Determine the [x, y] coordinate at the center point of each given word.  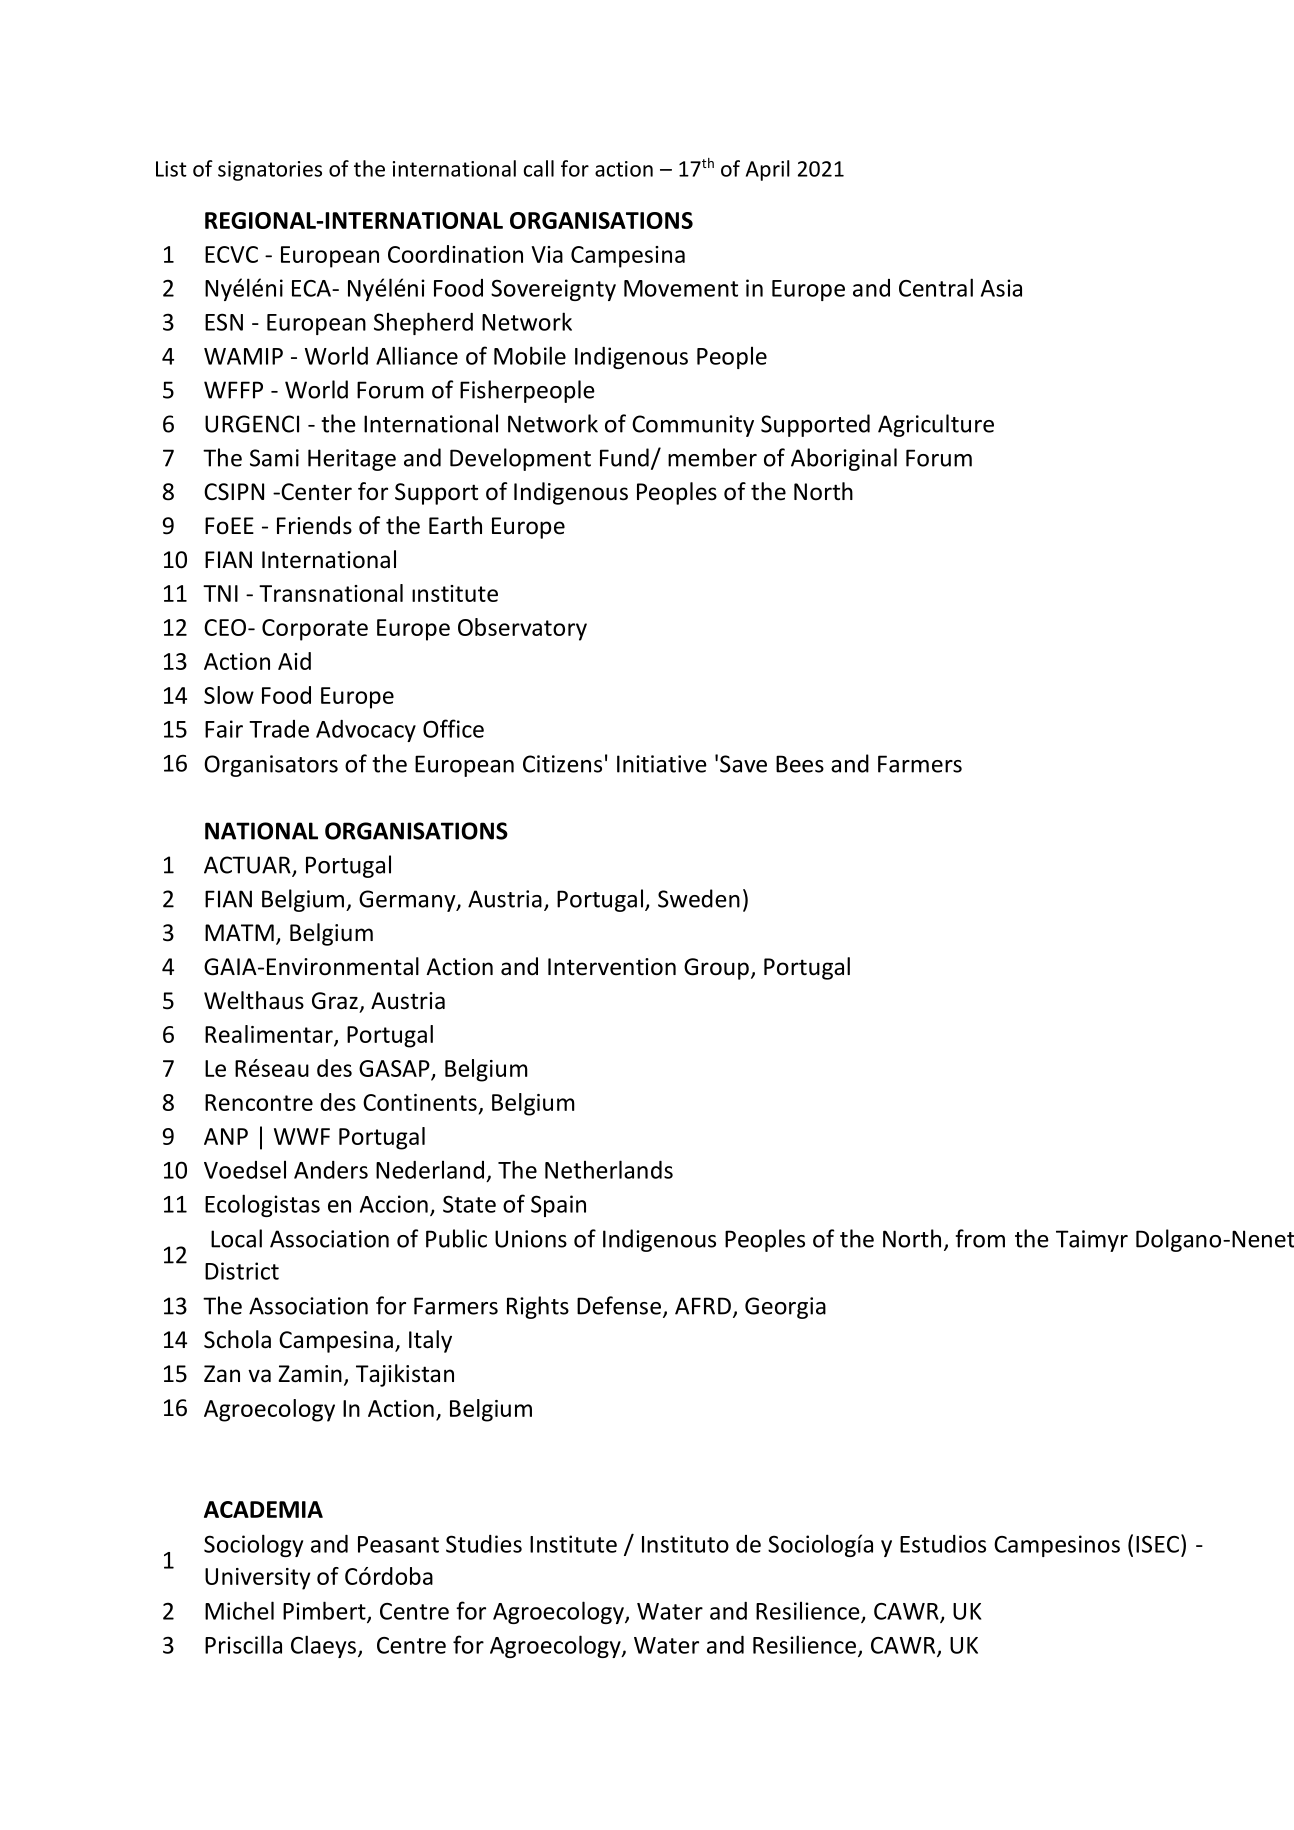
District [242, 1271]
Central [936, 287]
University [258, 1579]
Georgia [785, 1308]
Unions [531, 1239]
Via [547, 254]
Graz [335, 1001]
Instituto [685, 1544]
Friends [314, 525]
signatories [270, 171]
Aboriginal [844, 459]
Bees [800, 764]
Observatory [522, 629]
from [980, 1238]
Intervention [612, 967]
